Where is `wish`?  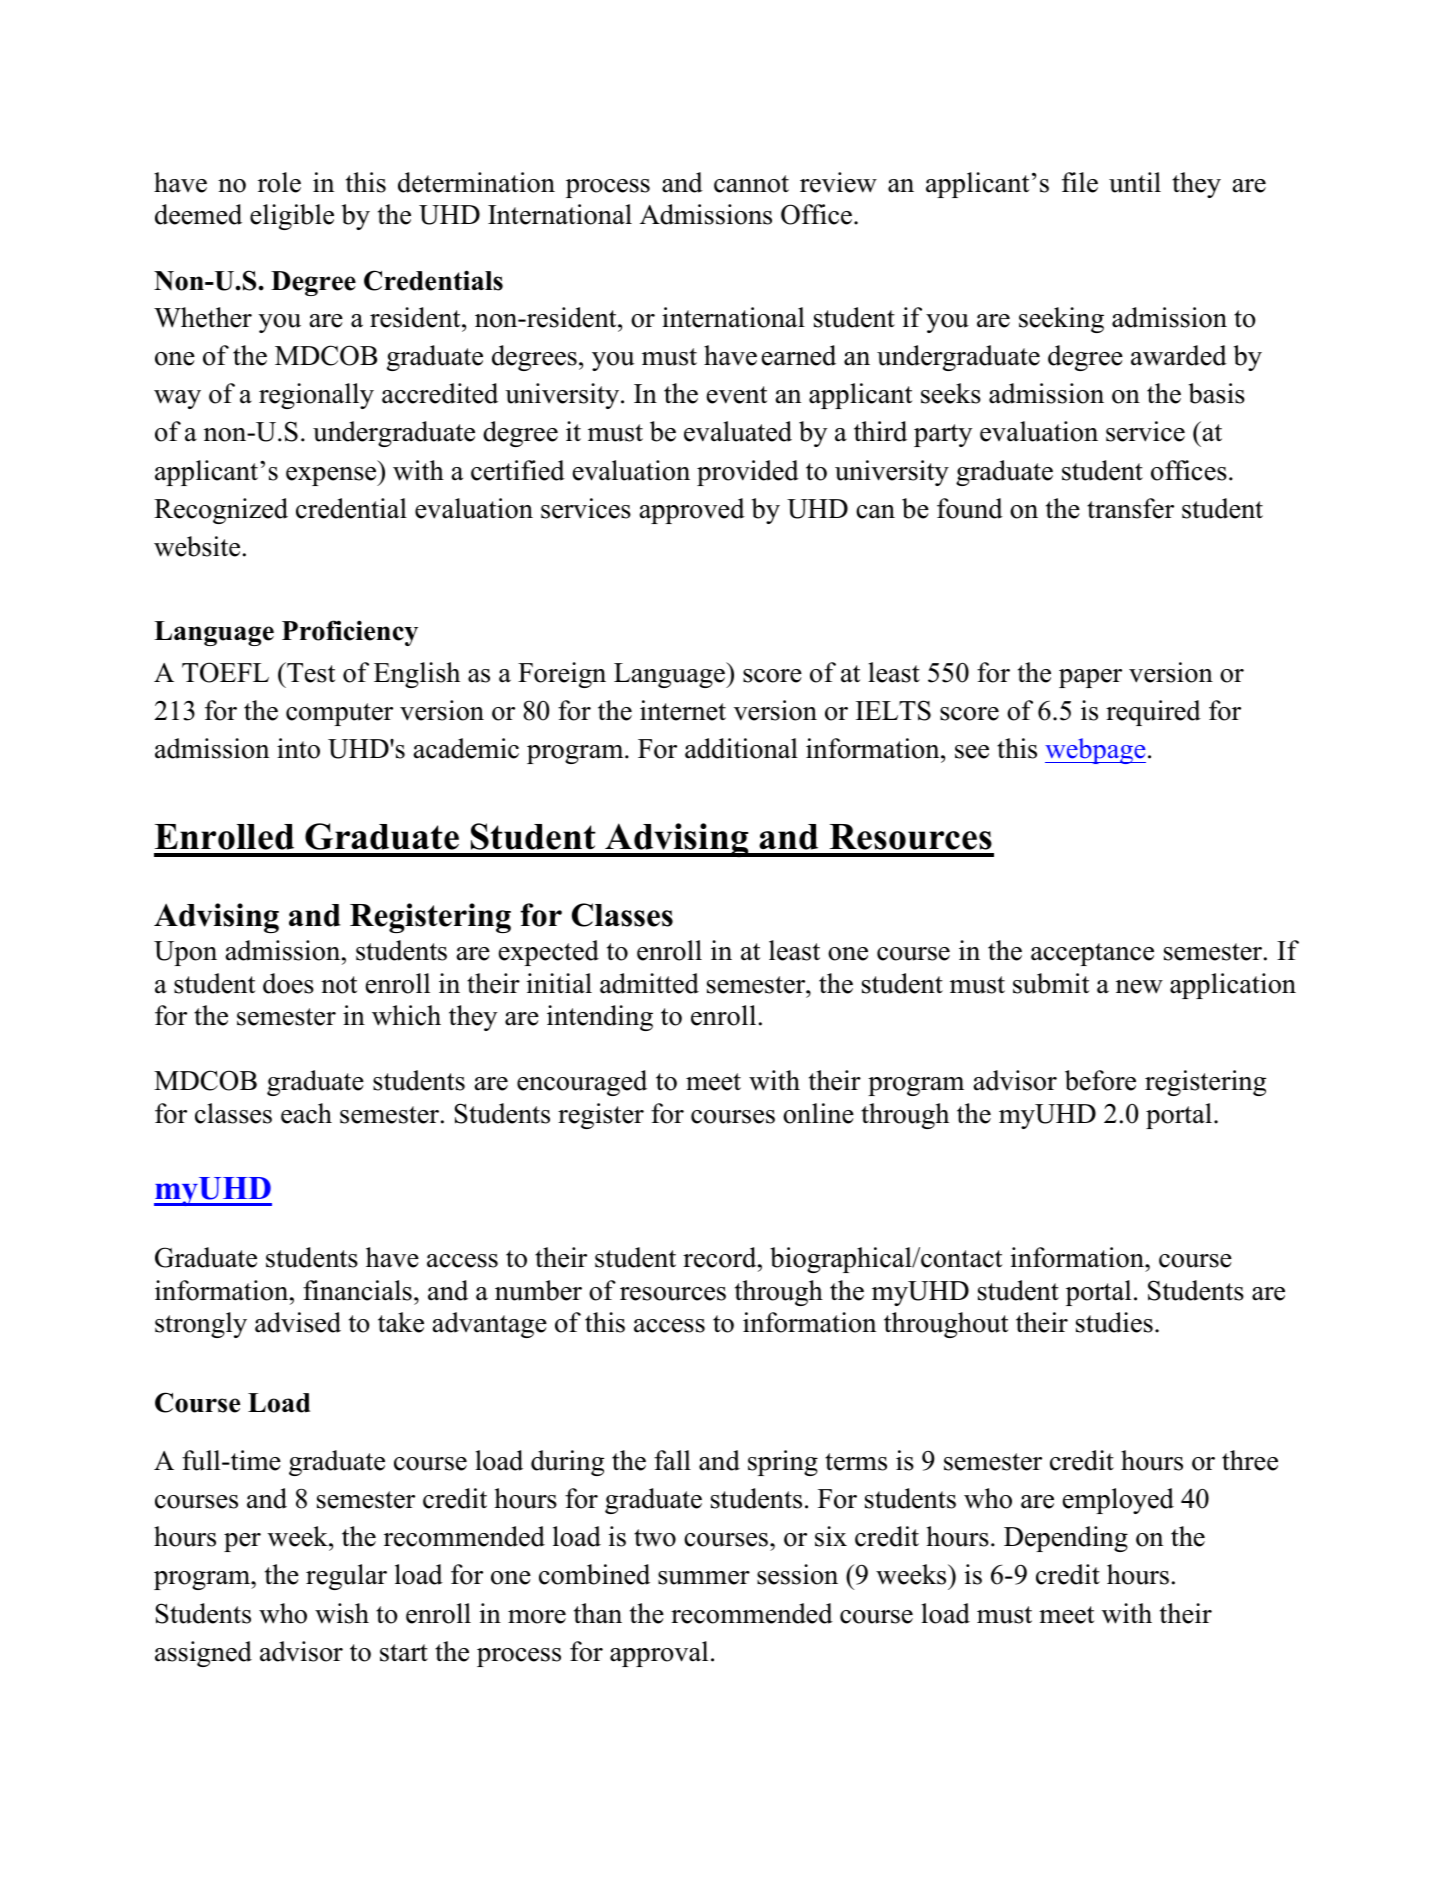 wish is located at coordinates (342, 1613).
